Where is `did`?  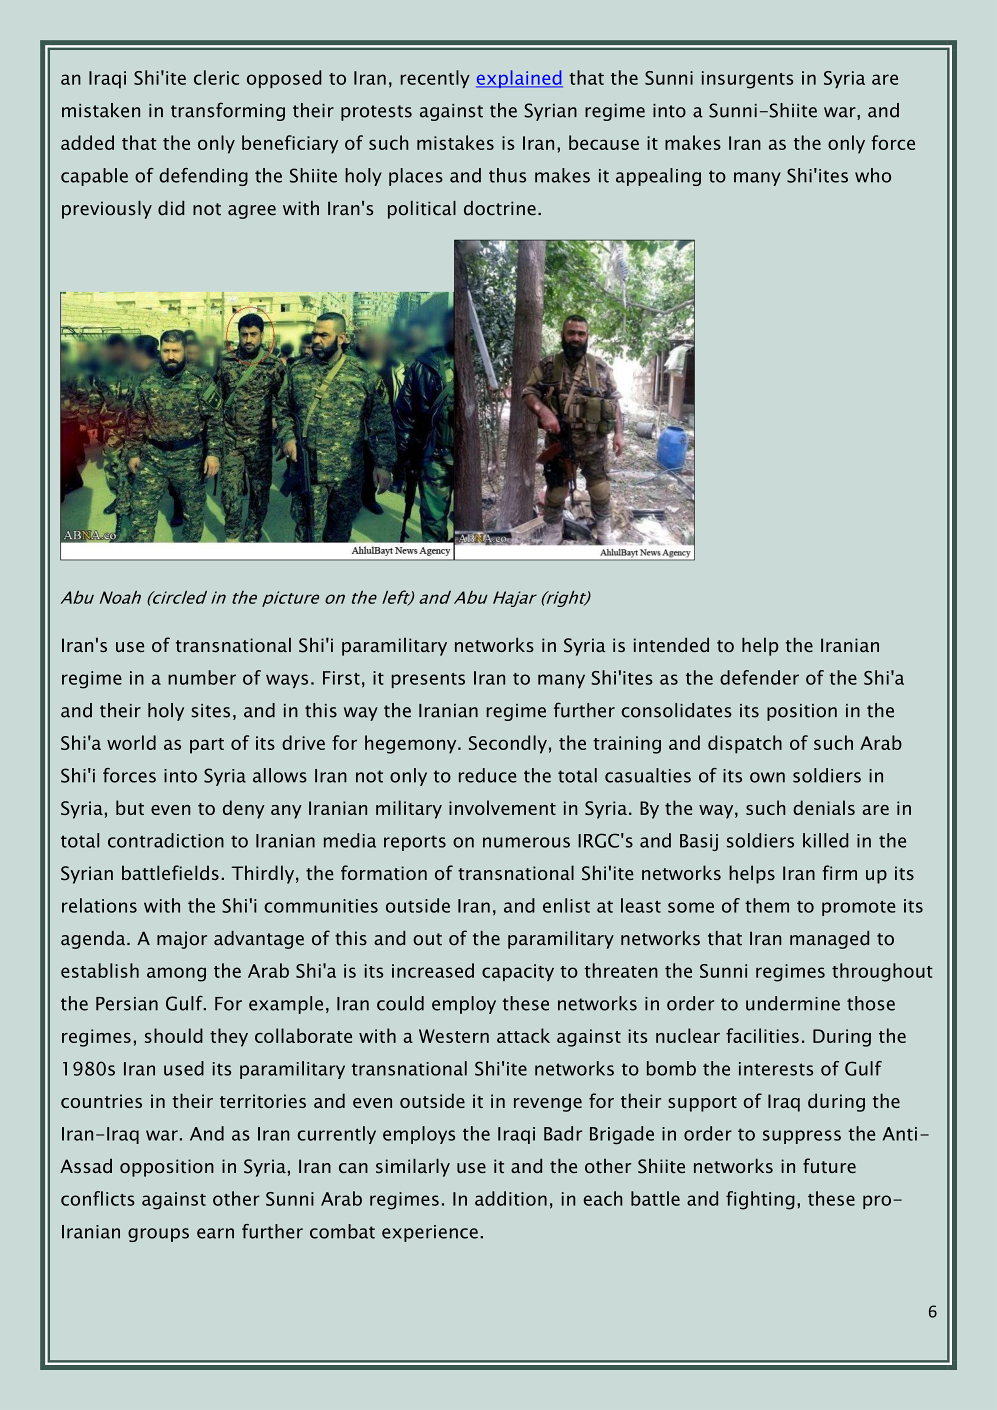
did is located at coordinates (171, 208).
